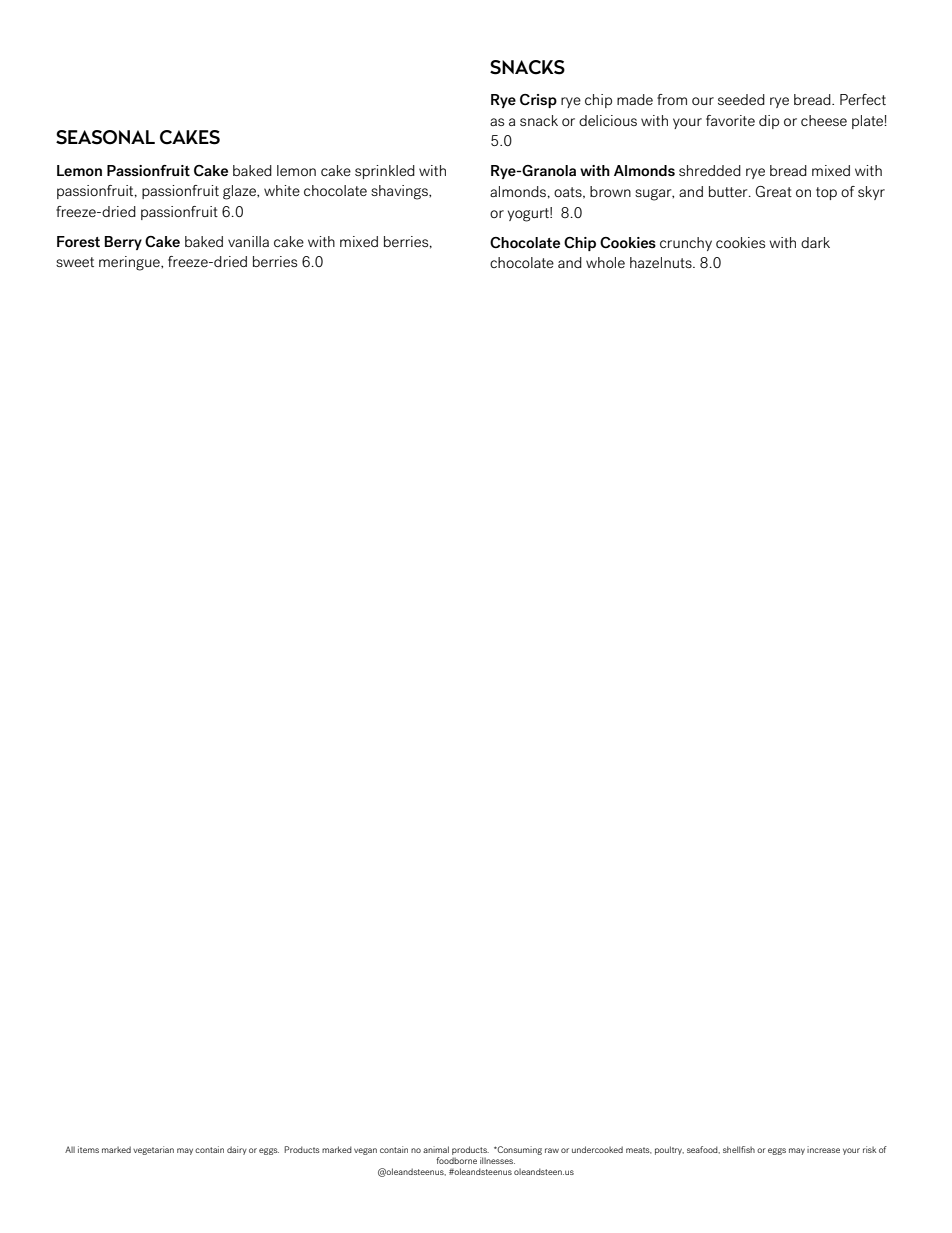 Image resolution: width=952 pixels, height=1233 pixels. What do you see at coordinates (739, 1149) in the screenshot?
I see `shellfish` at bounding box center [739, 1149].
